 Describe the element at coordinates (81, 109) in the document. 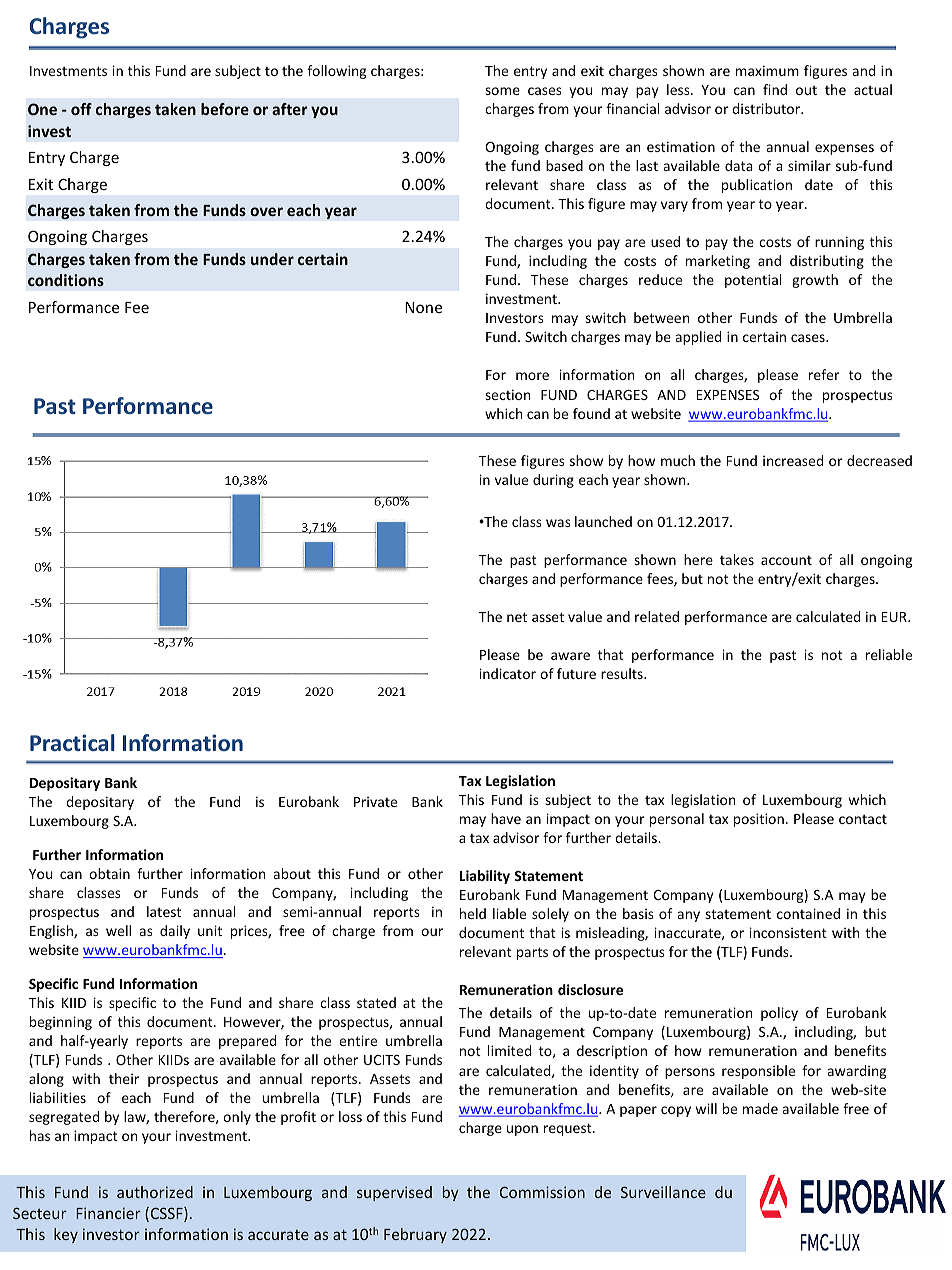

I see `off` at that location.
